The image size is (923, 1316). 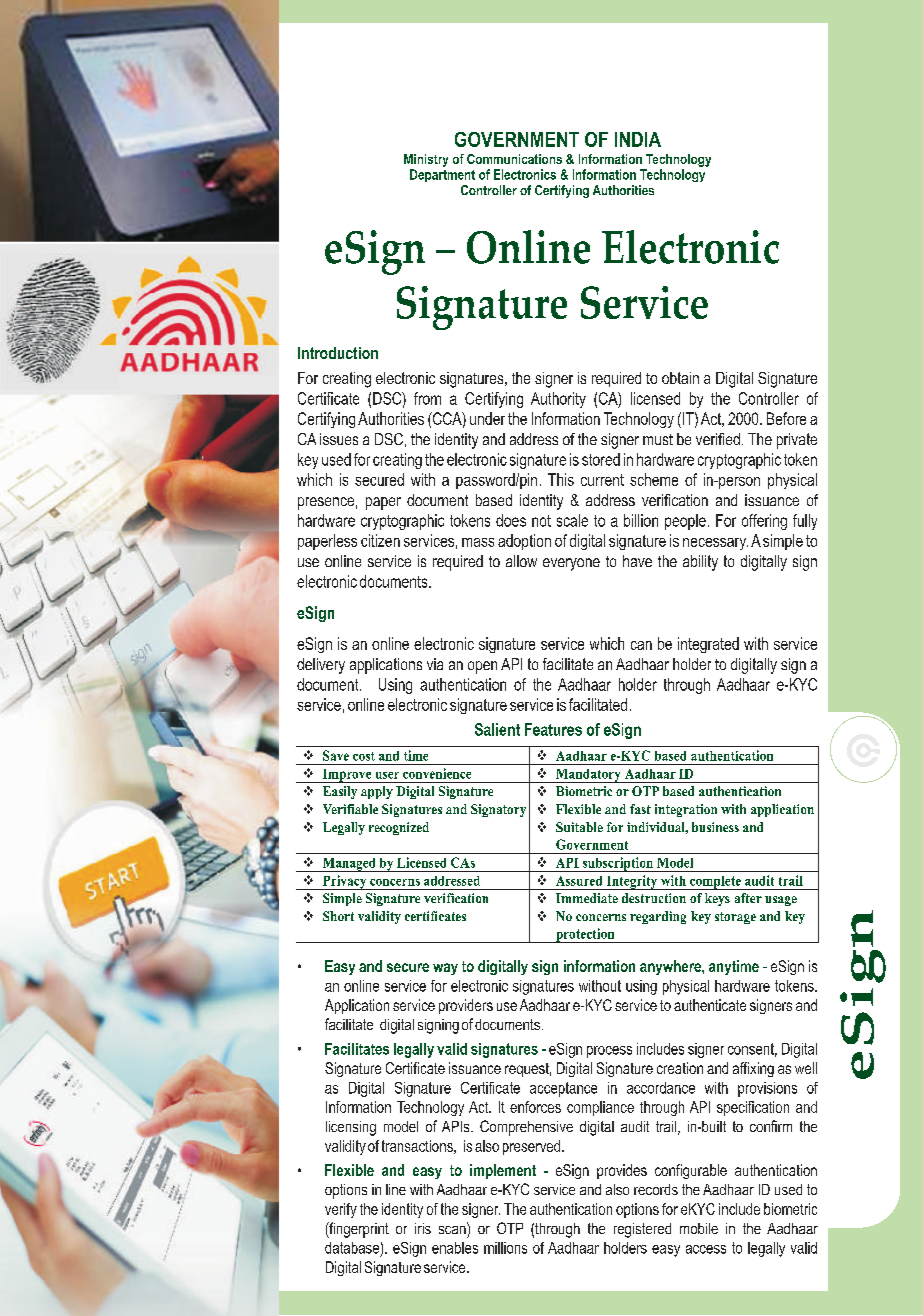 I want to click on Communications, so click(x=514, y=159).
